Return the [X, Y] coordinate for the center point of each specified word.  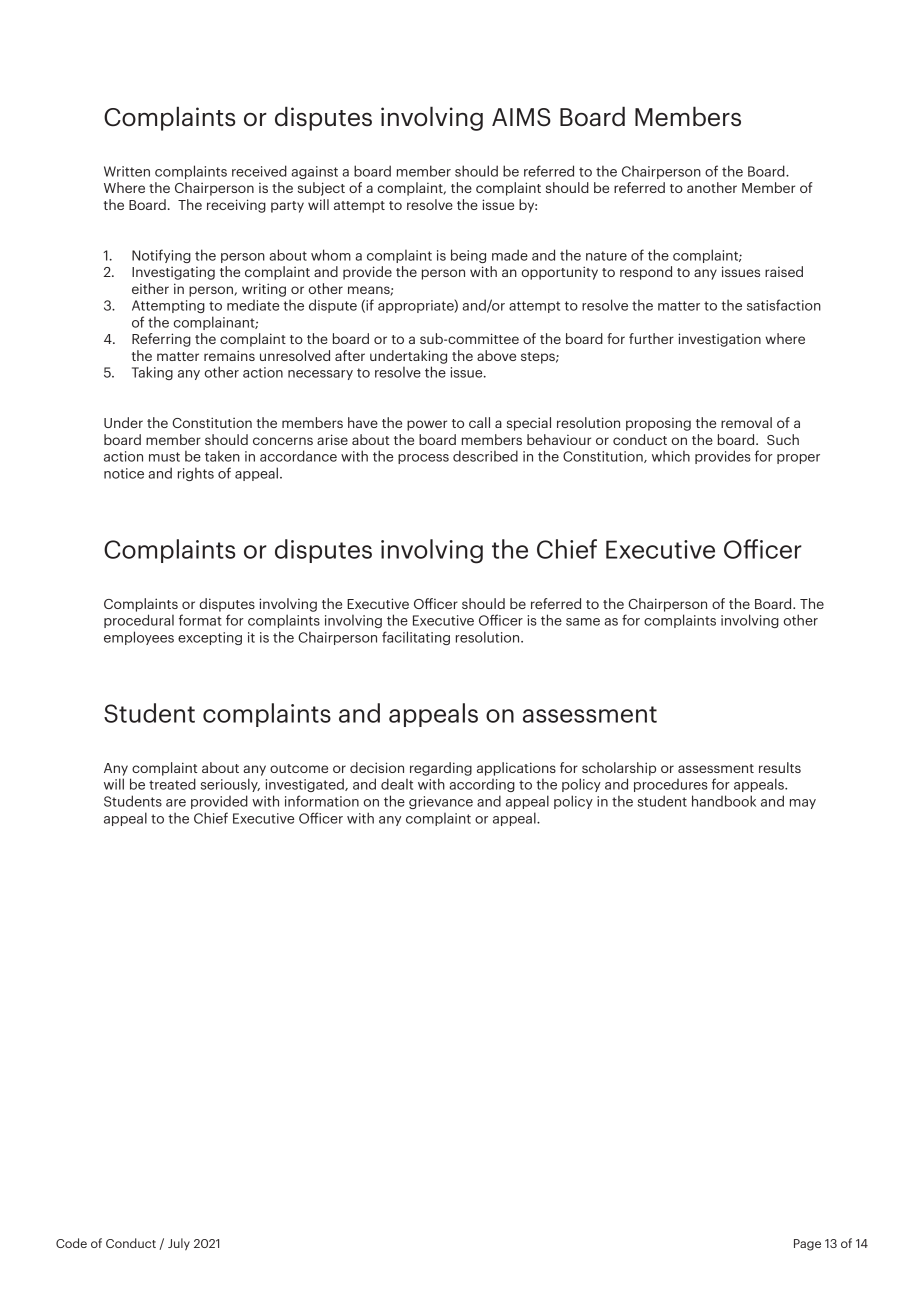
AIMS [521, 117]
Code [71, 1243]
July [179, 1244]
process [423, 459]
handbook [724, 801]
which [671, 456]
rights [196, 474]
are [176, 803]
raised [784, 271]
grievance [441, 802]
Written [127, 171]
